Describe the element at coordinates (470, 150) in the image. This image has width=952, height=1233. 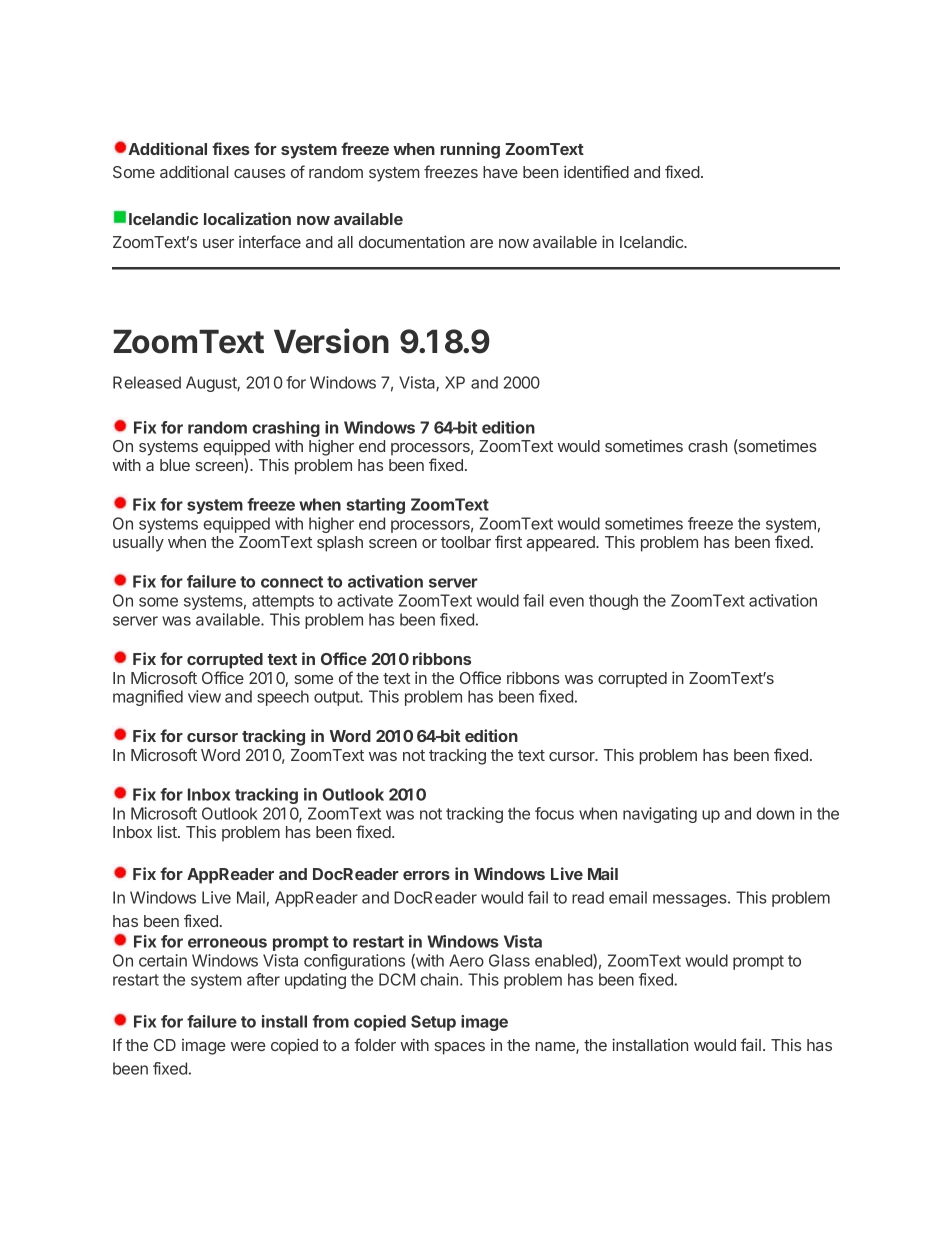
I see `running` at that location.
